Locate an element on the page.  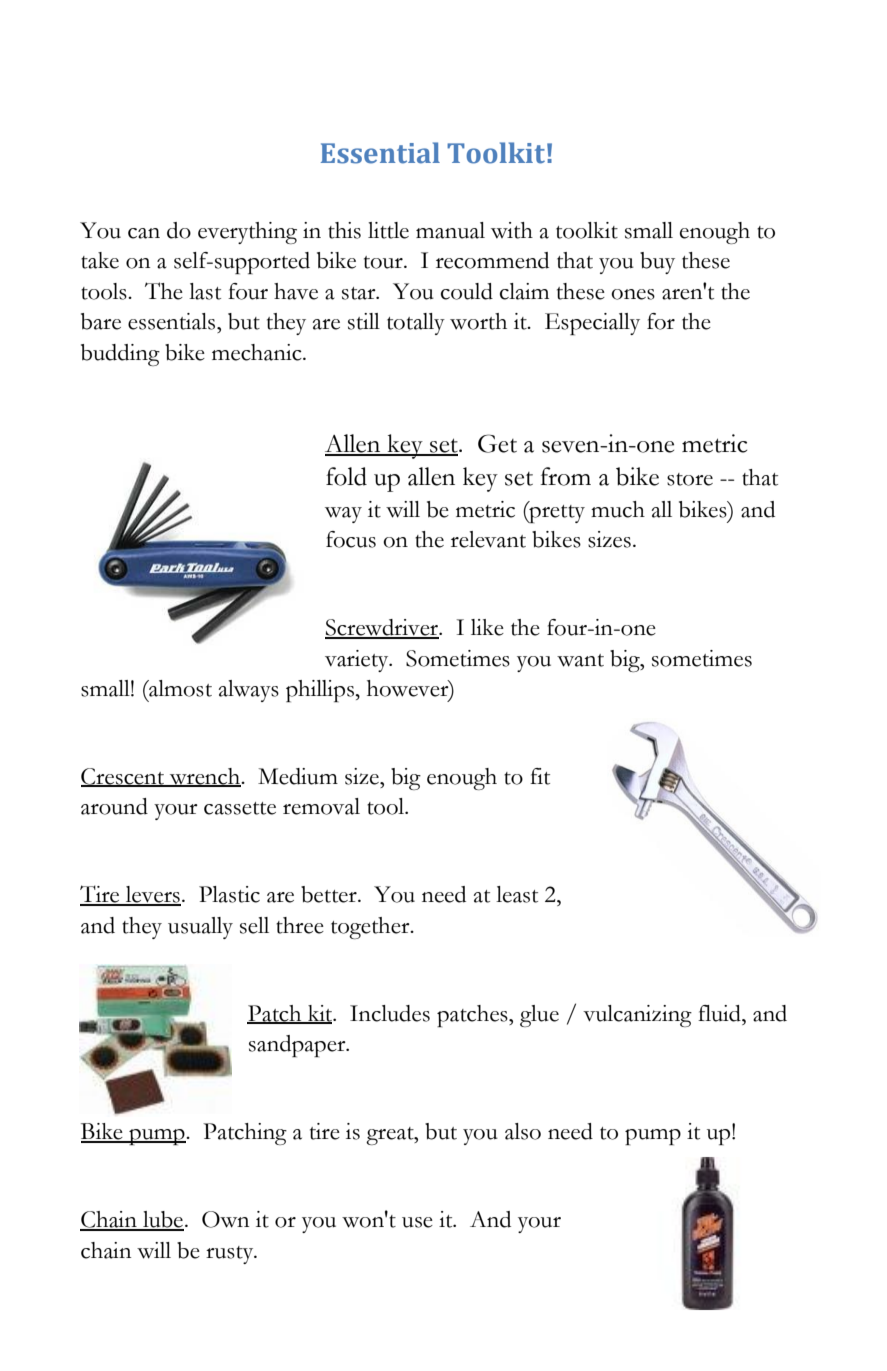
fit is located at coordinates (540, 776).
